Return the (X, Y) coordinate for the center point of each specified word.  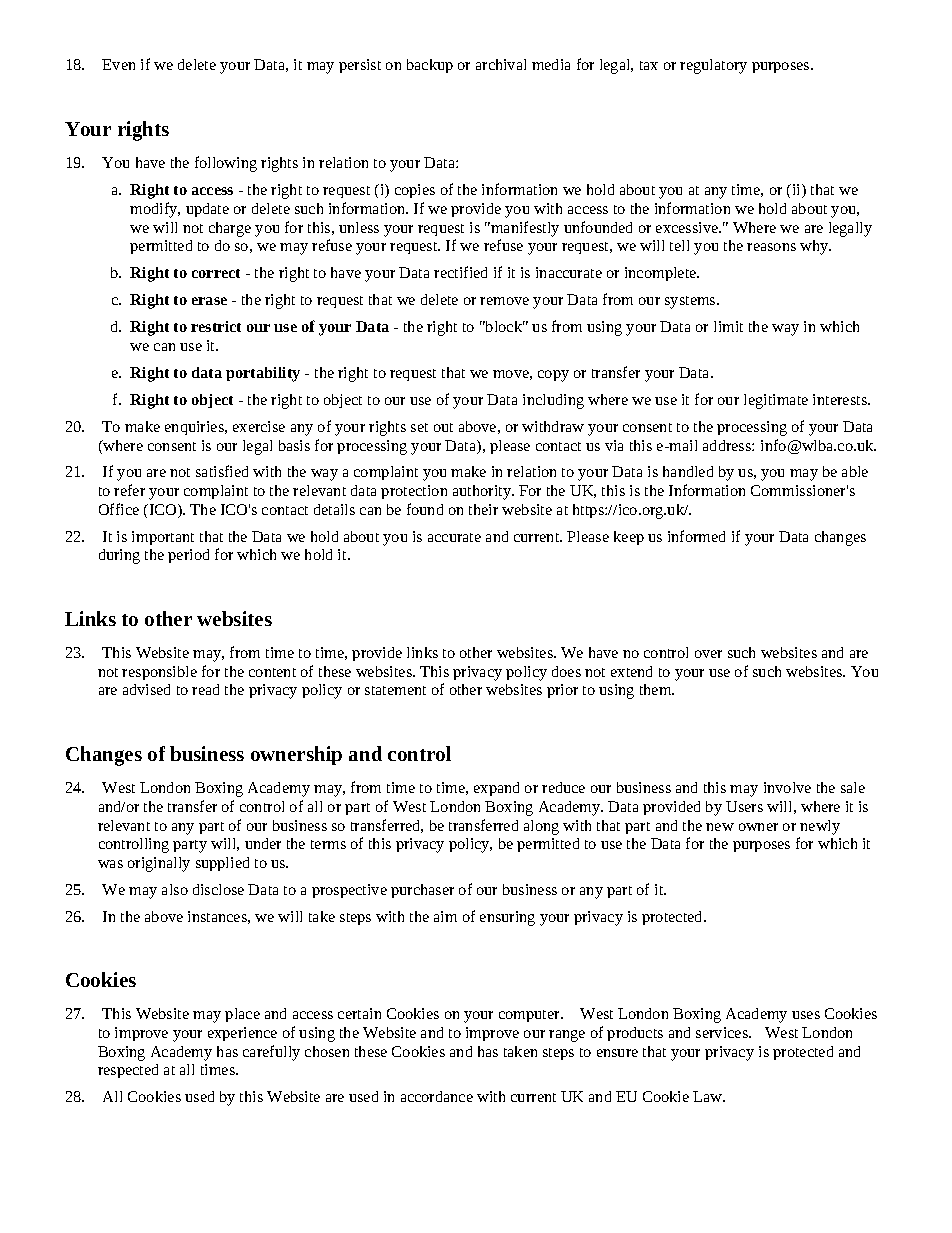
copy (553, 376)
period (188, 556)
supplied (222, 864)
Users (744, 806)
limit (728, 326)
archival (501, 64)
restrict (216, 326)
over (708, 654)
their (483, 509)
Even (118, 64)
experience (242, 1034)
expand (496, 789)
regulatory (713, 66)
